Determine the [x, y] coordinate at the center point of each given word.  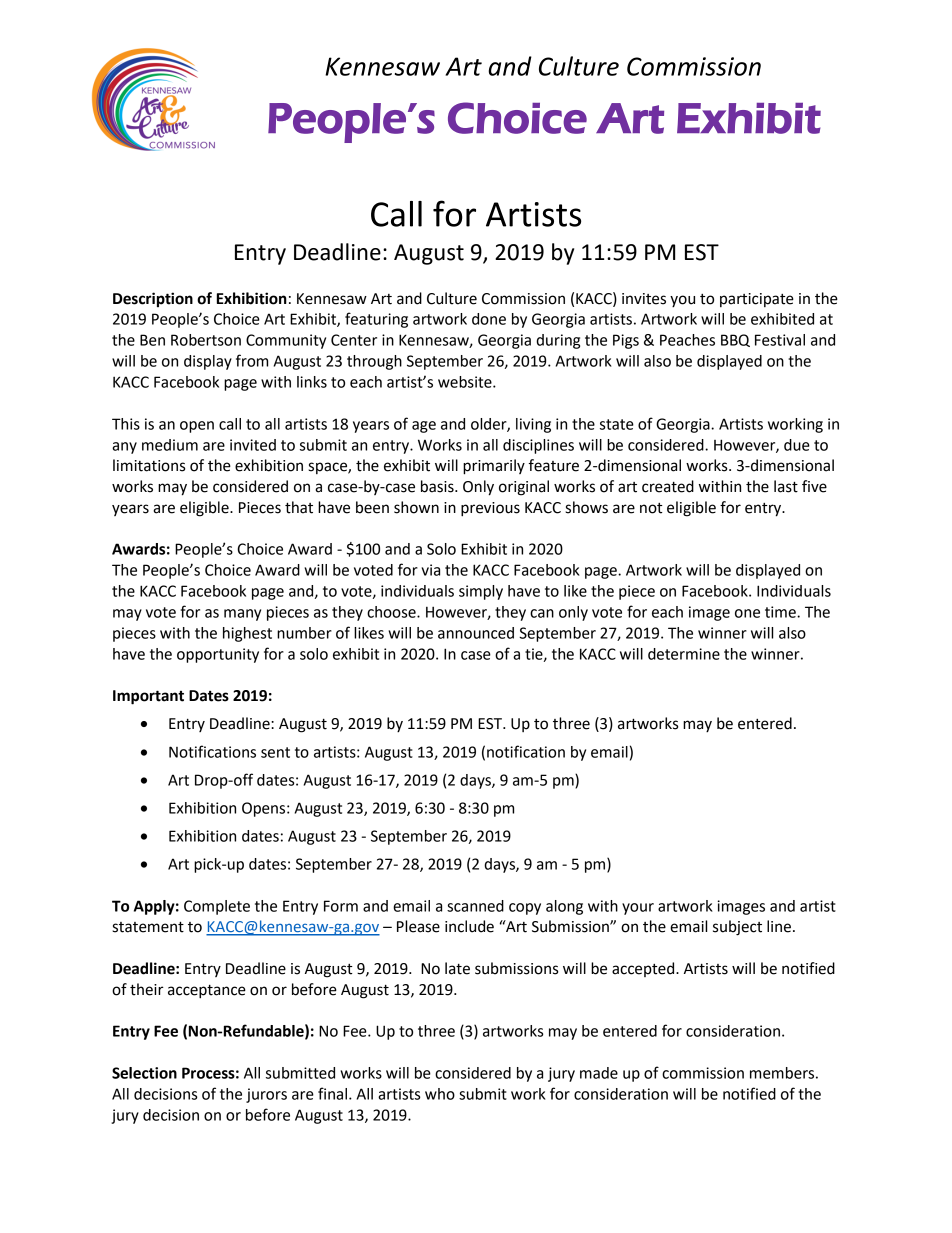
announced [476, 633]
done [489, 319]
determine [684, 654]
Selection [144, 1073]
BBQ [735, 340]
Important [148, 697]
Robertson [206, 340]
